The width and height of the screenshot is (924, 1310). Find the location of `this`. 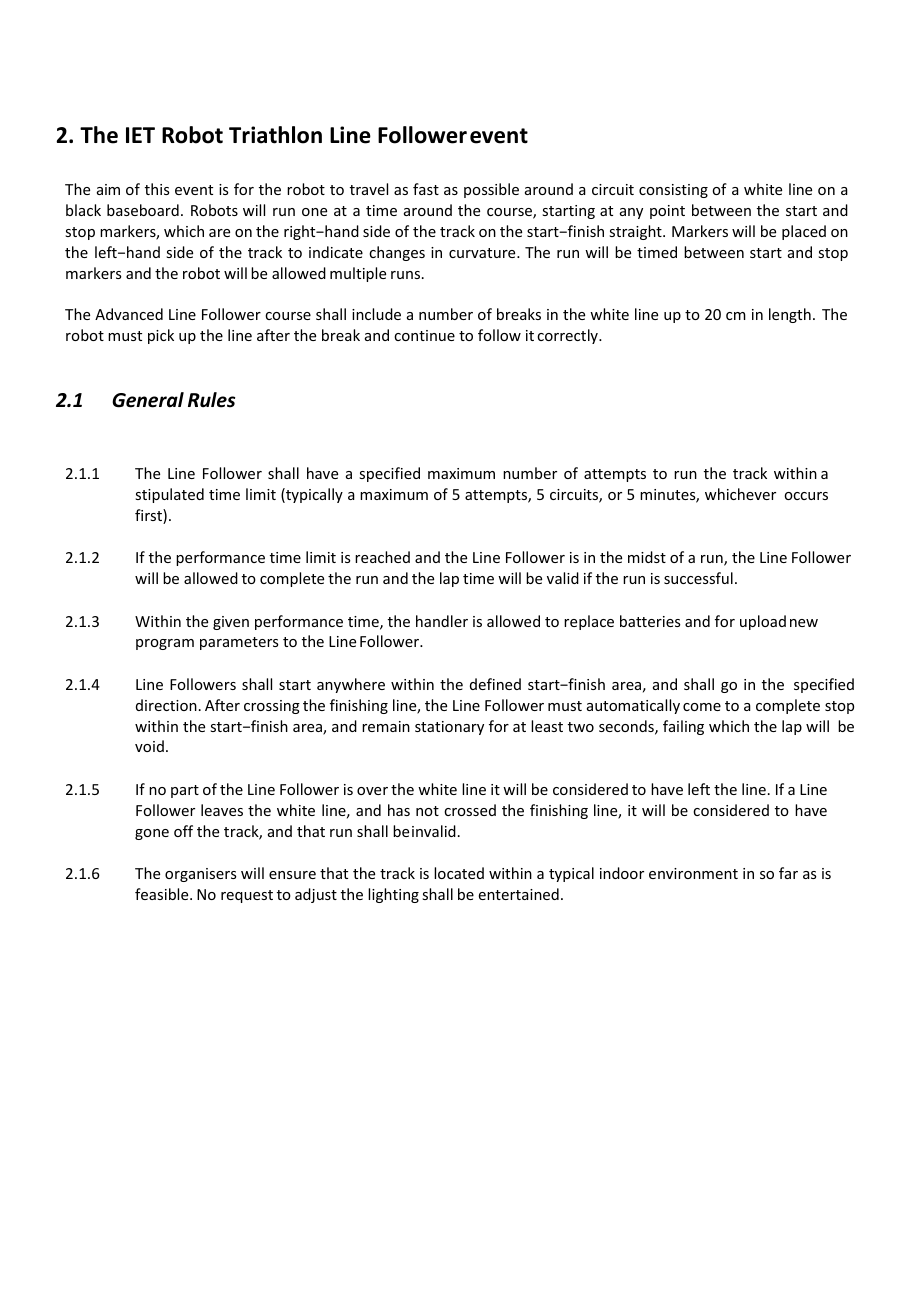

this is located at coordinates (157, 189).
